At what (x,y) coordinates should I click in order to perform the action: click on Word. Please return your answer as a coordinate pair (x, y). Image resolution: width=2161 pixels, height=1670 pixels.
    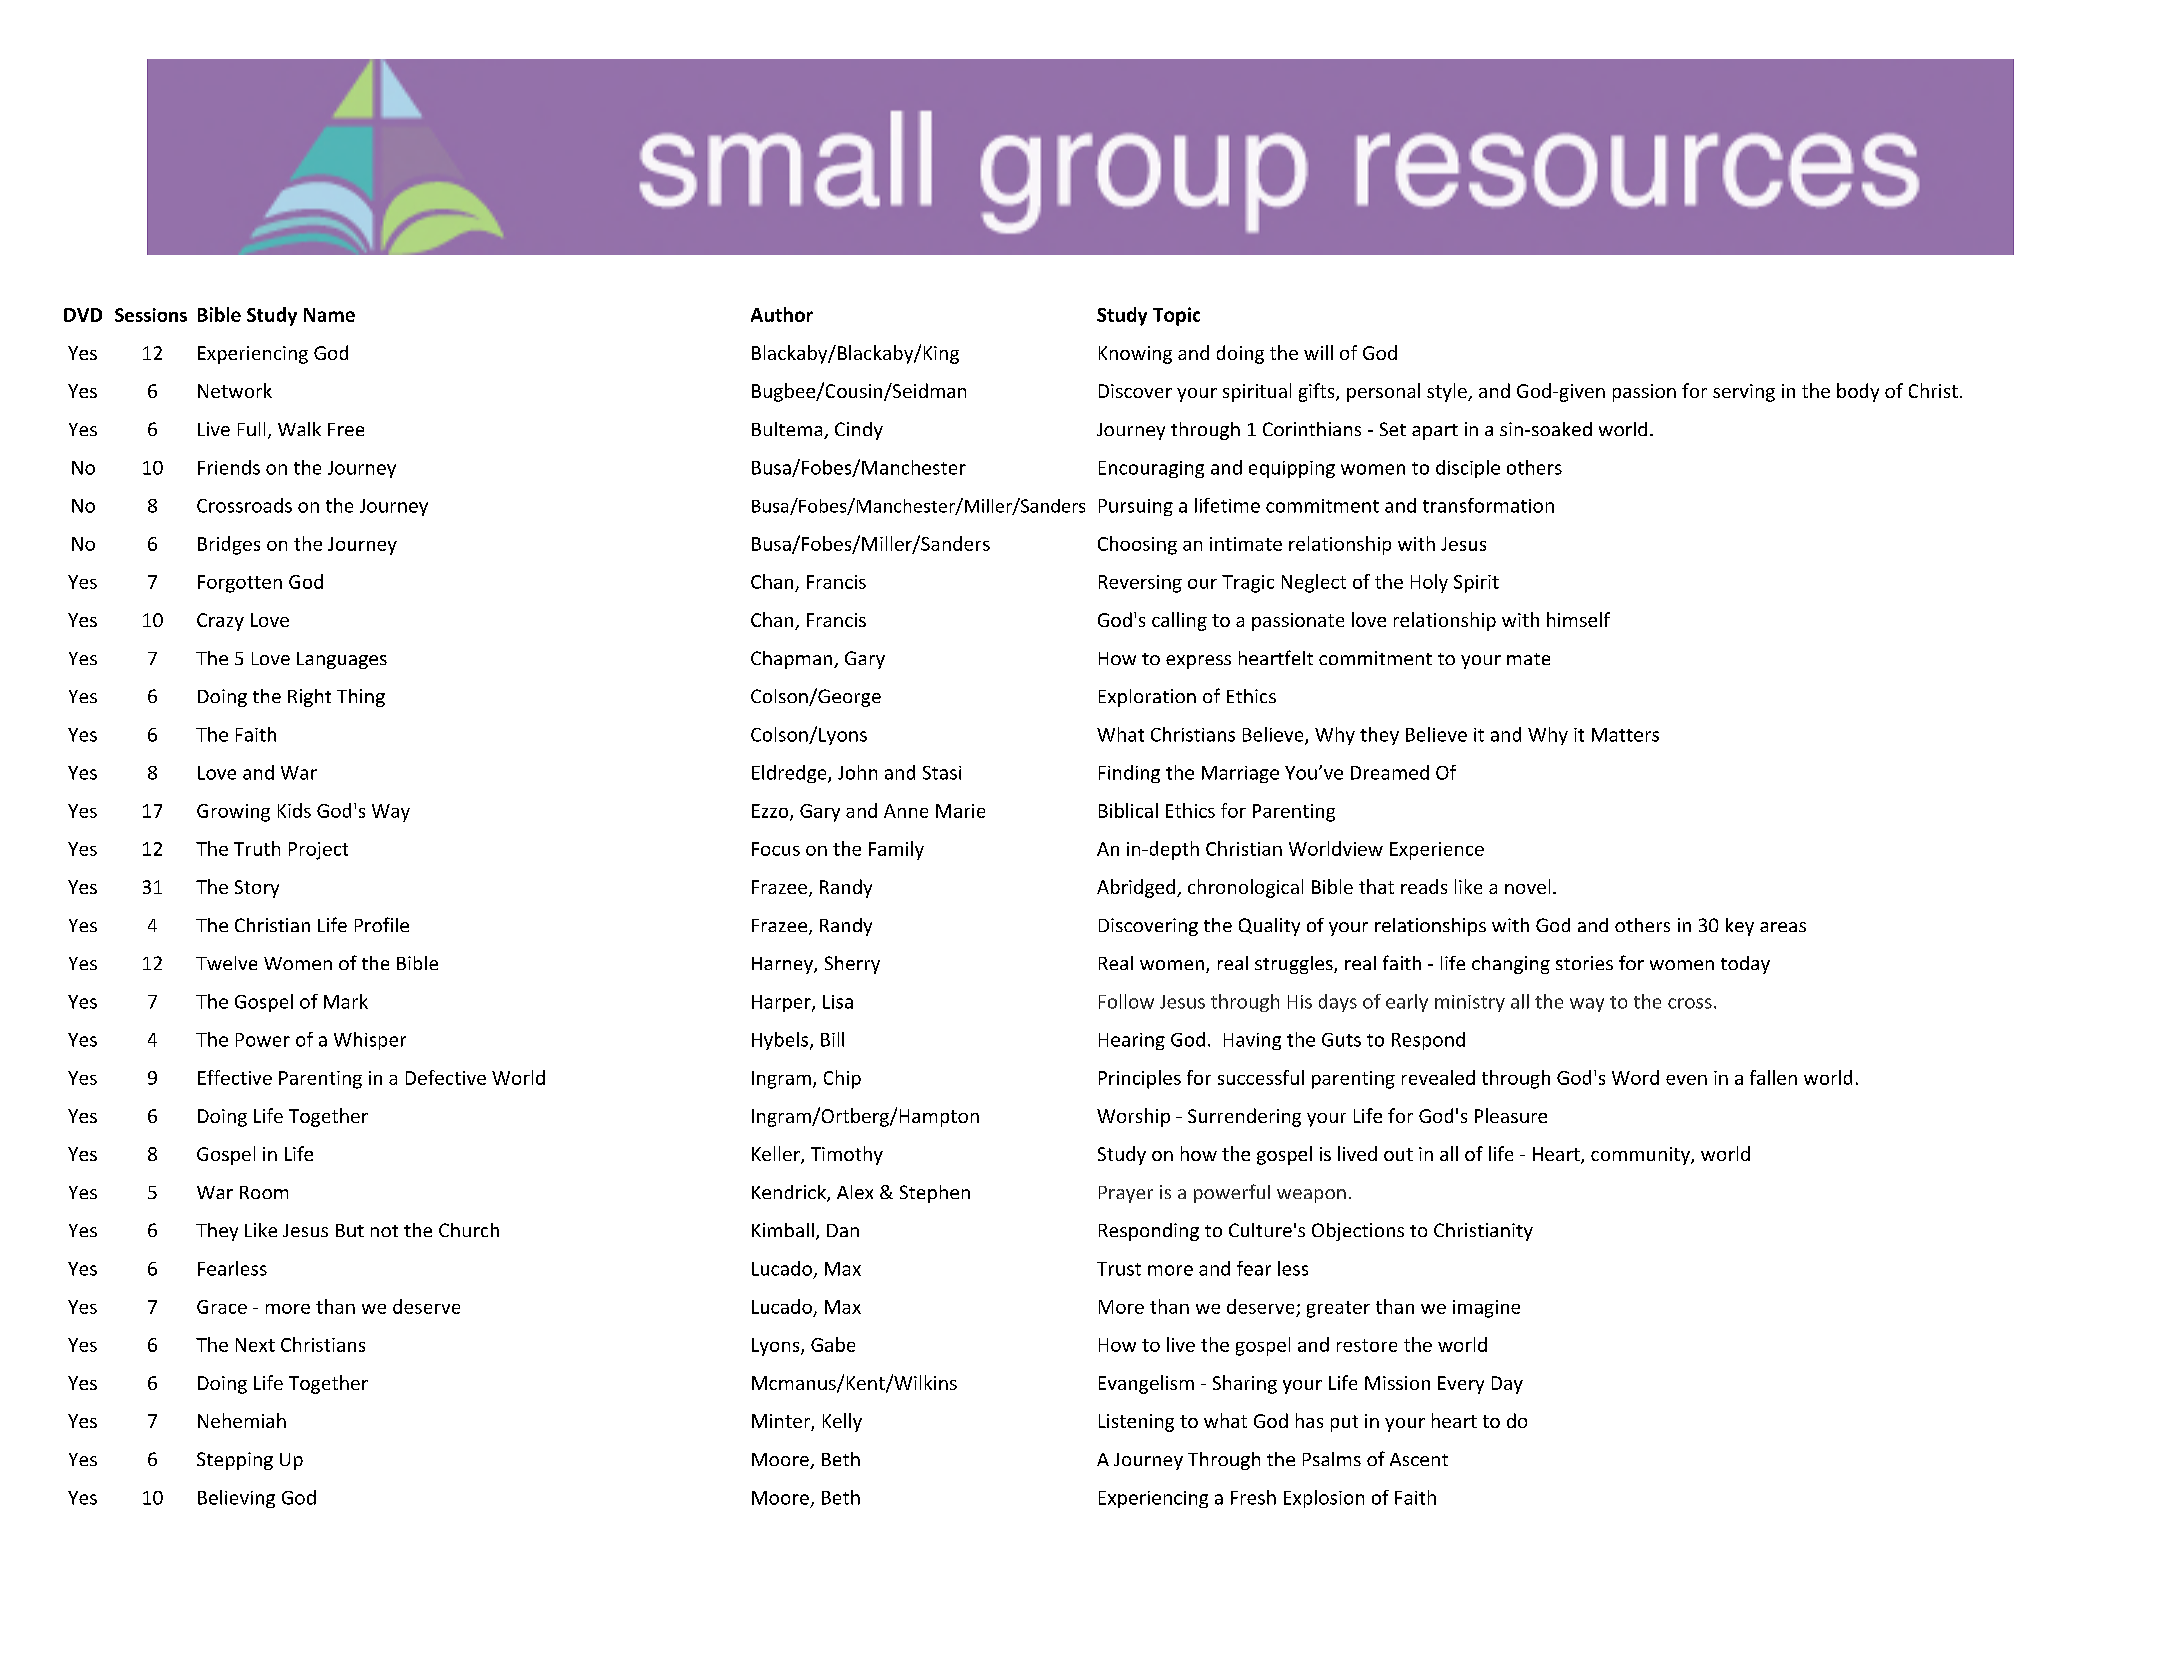
    Looking at the image, I should click on (1635, 1077).
